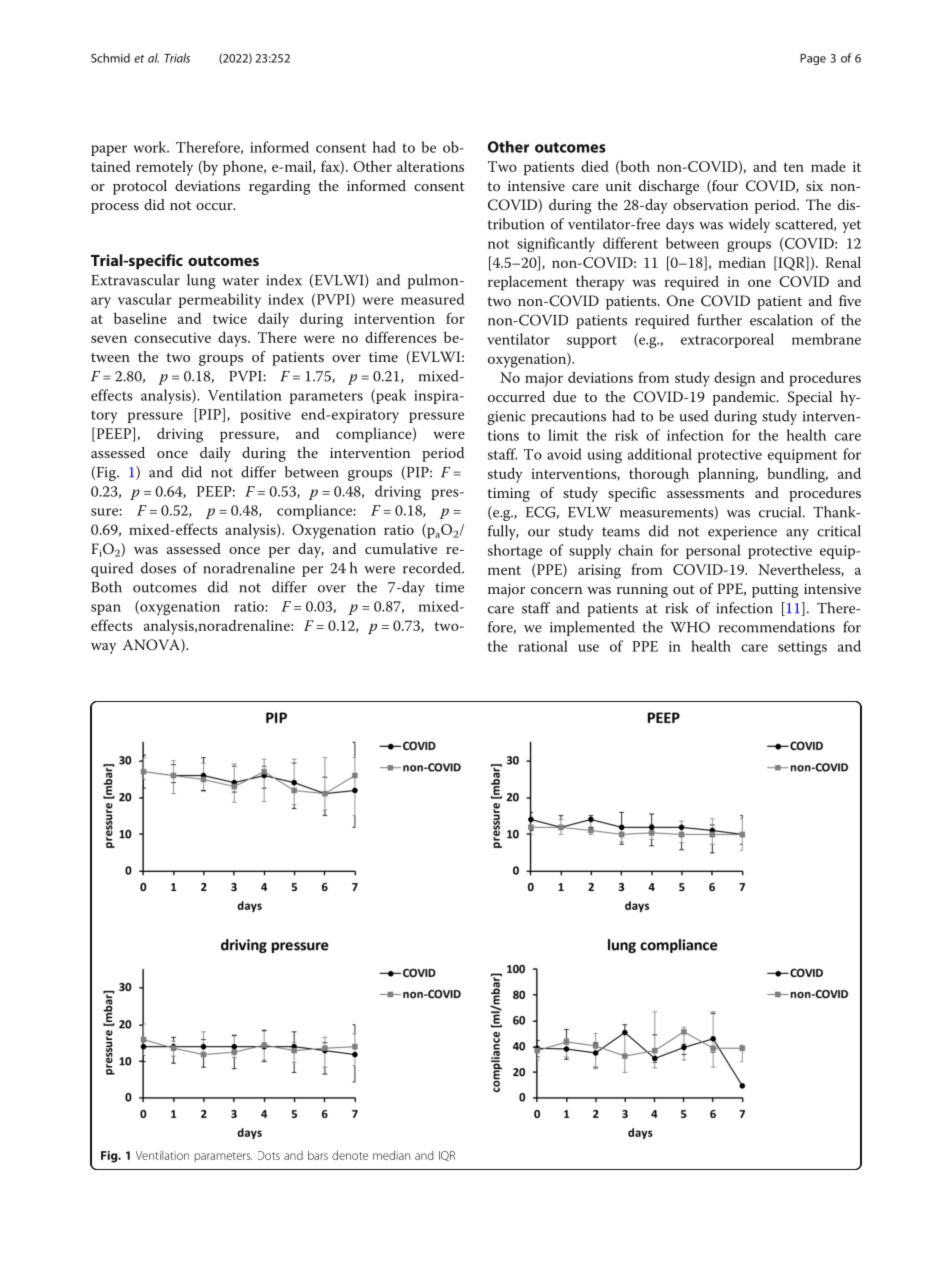 The width and height of the screenshot is (952, 1265). What do you see at coordinates (172, 337) in the screenshot?
I see `consecutive` at bounding box center [172, 337].
